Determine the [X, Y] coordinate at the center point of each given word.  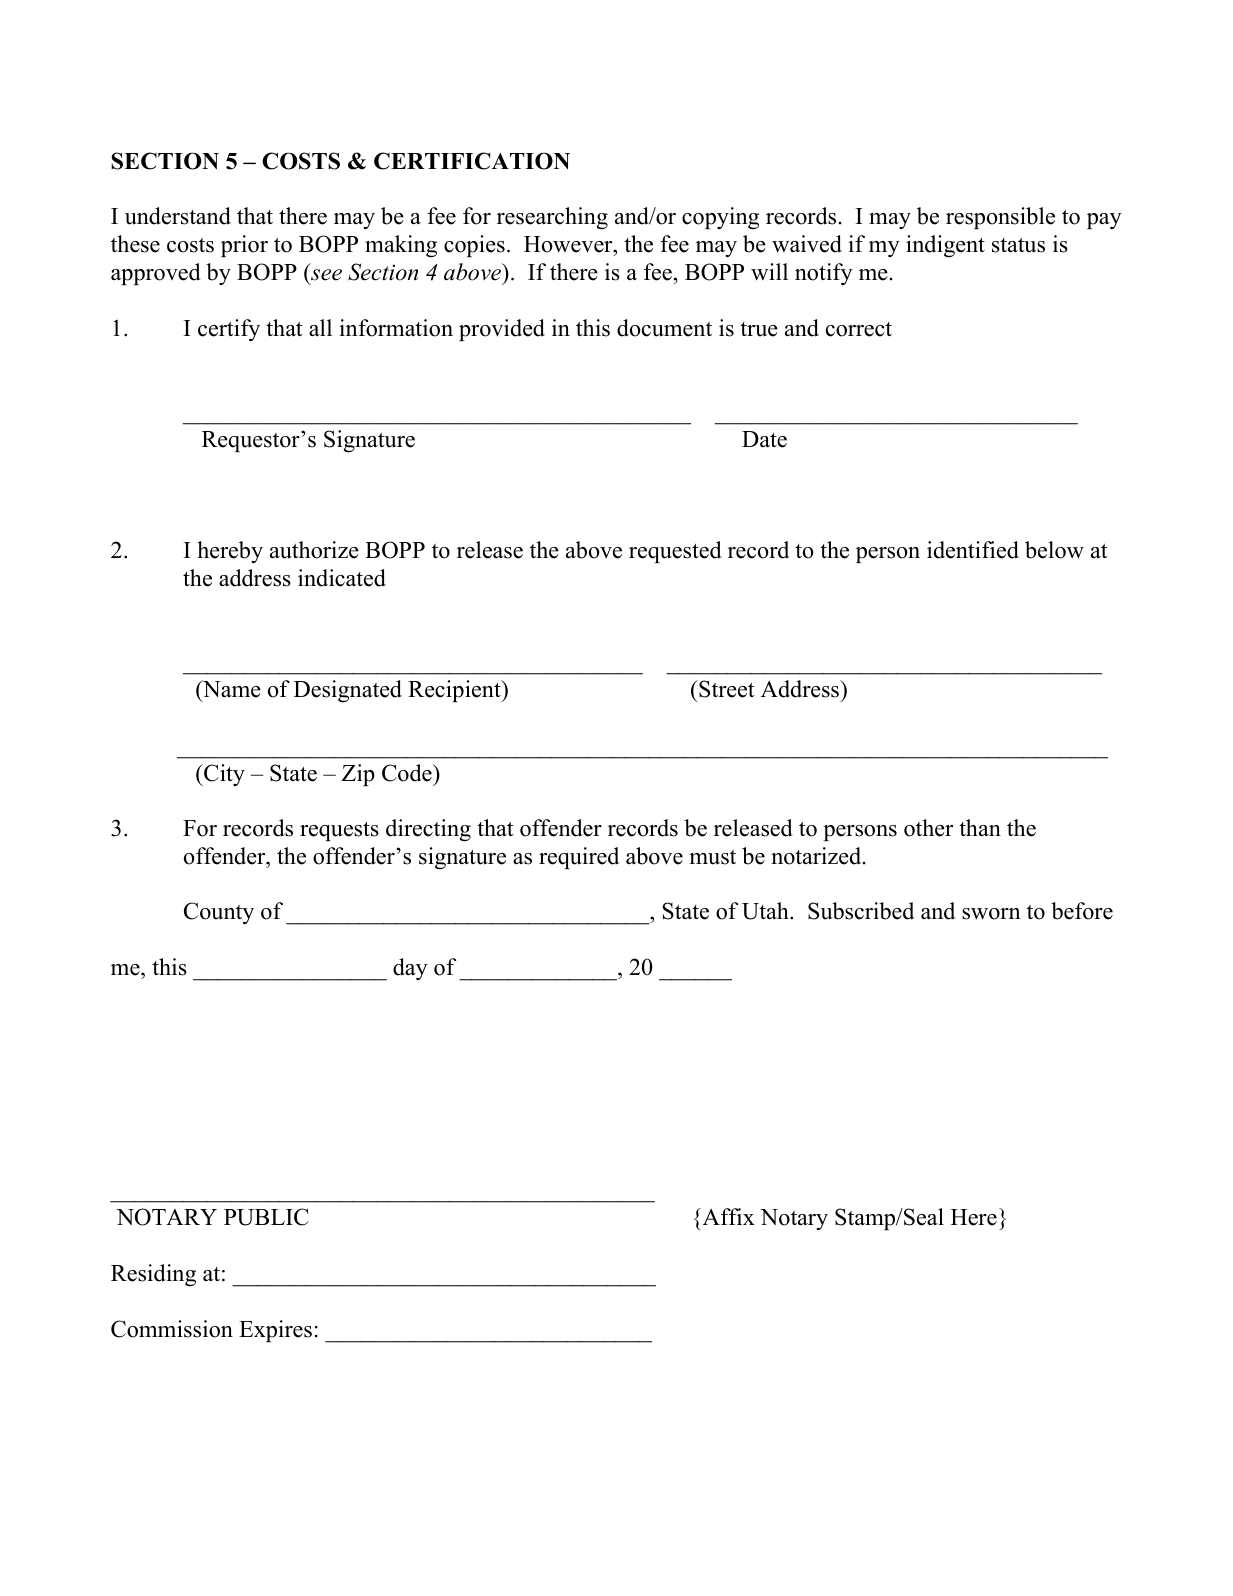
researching [552, 218]
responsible [1000, 218]
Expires [275, 1331]
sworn [991, 914]
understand [178, 216]
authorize [314, 550]
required [579, 858]
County [219, 913]
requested [675, 552]
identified [973, 550]
